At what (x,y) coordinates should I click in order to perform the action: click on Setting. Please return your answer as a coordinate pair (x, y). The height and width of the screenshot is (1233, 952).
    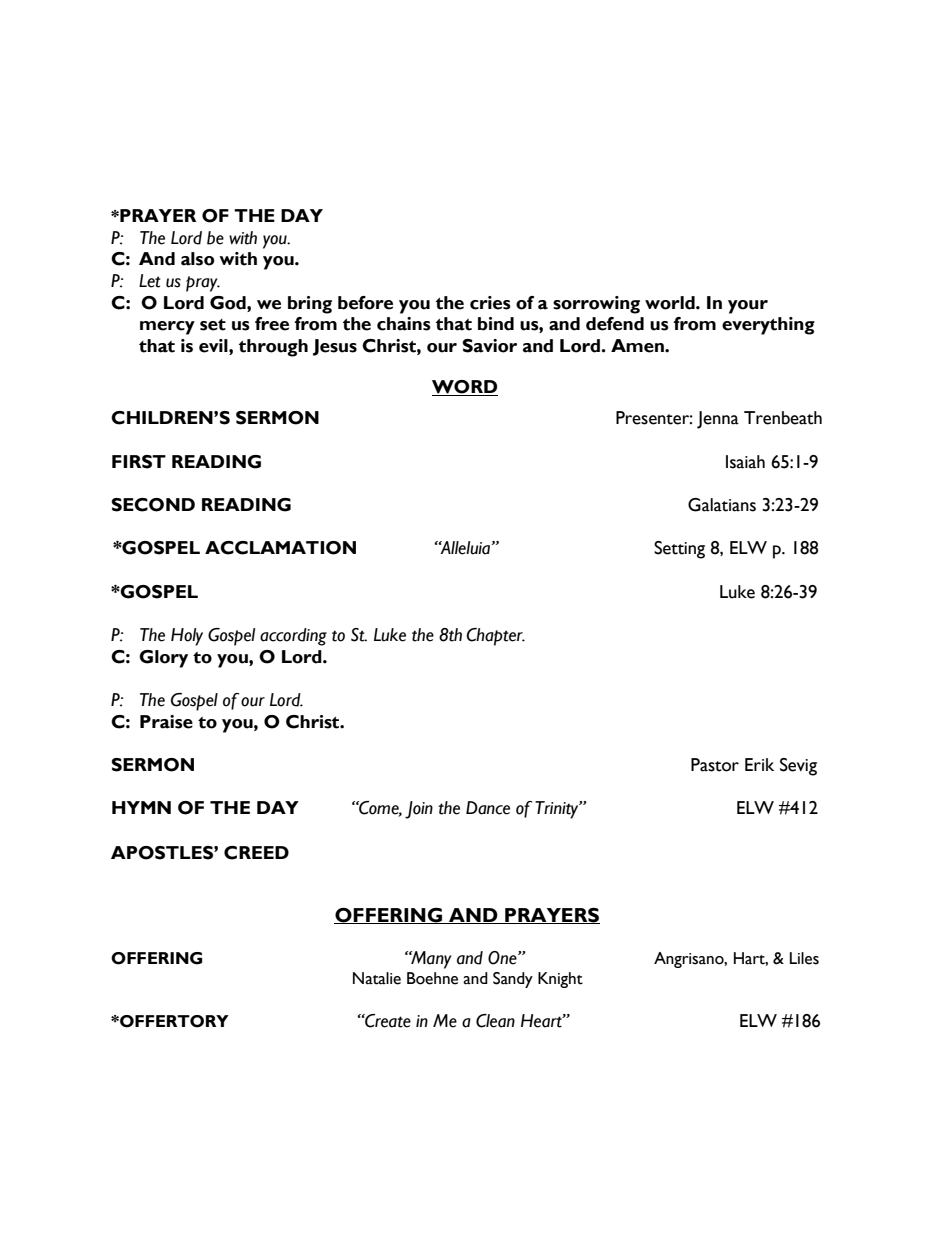
    Looking at the image, I should click on (679, 550).
